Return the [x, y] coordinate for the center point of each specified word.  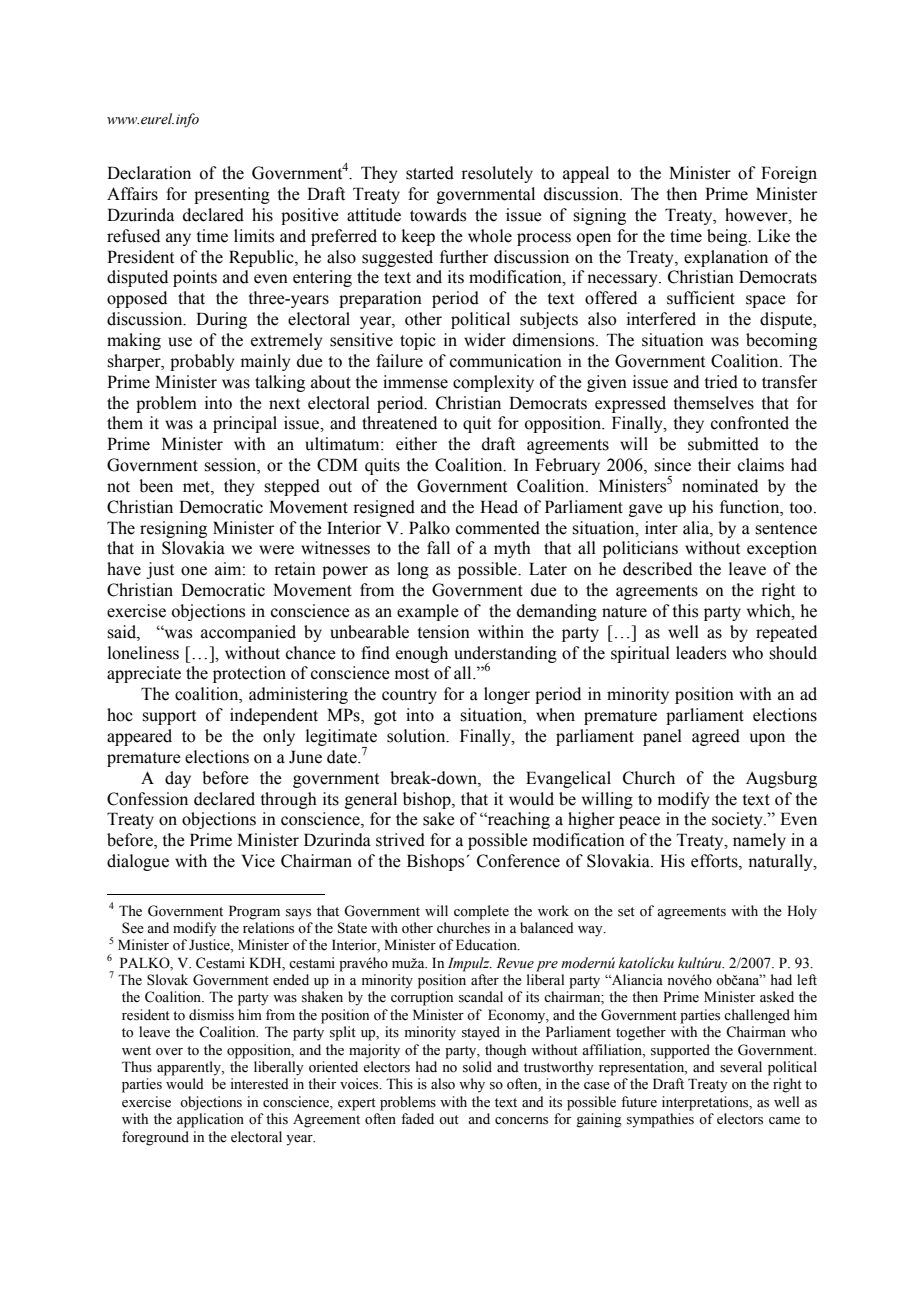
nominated [720, 486]
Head [499, 507]
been [156, 486]
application [210, 1120]
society [738, 820]
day [178, 779]
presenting [232, 195]
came [784, 1121]
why [472, 1085]
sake [439, 819]
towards [438, 215]
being [728, 237]
